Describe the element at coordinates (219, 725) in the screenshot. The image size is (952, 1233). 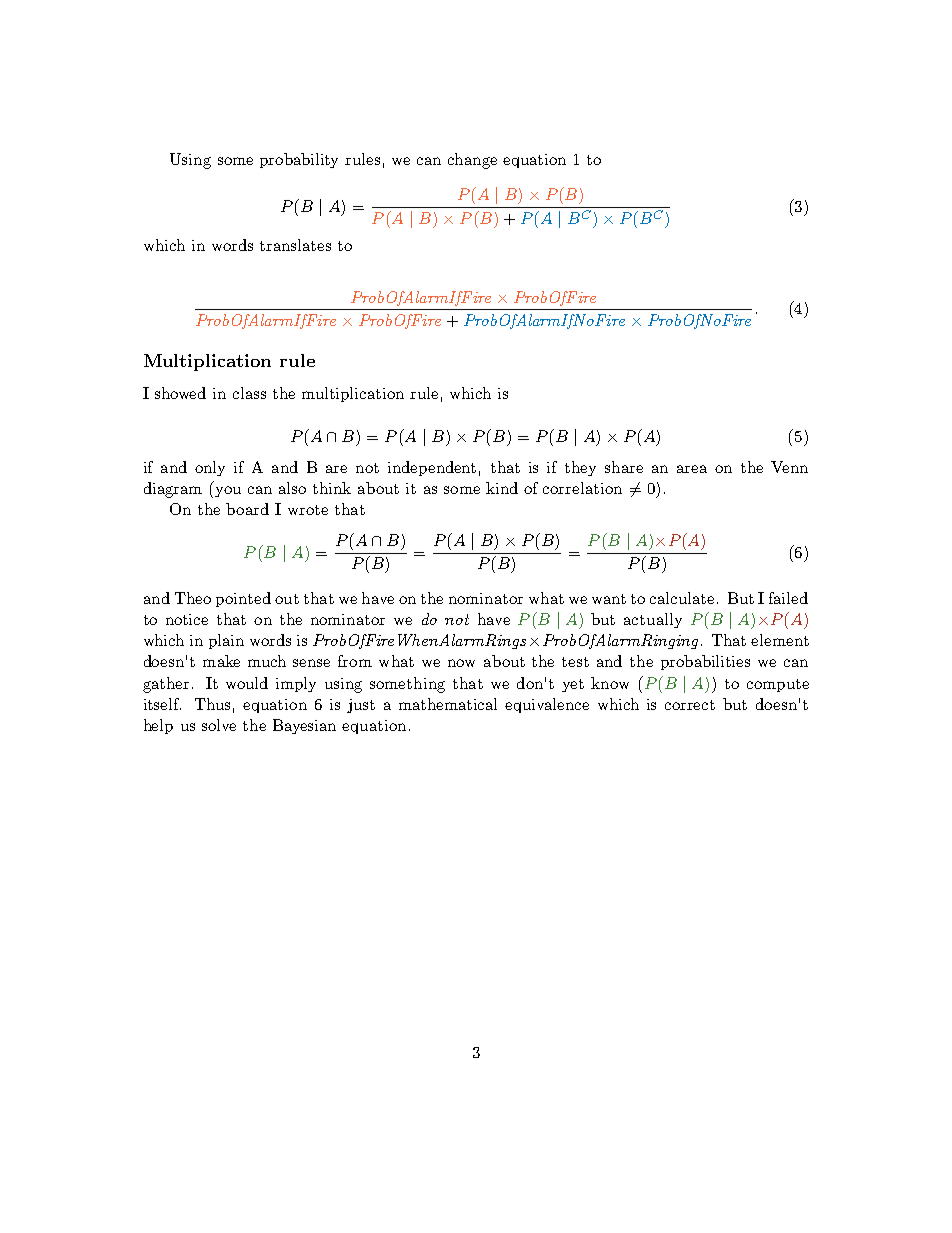
I see `solve` at that location.
